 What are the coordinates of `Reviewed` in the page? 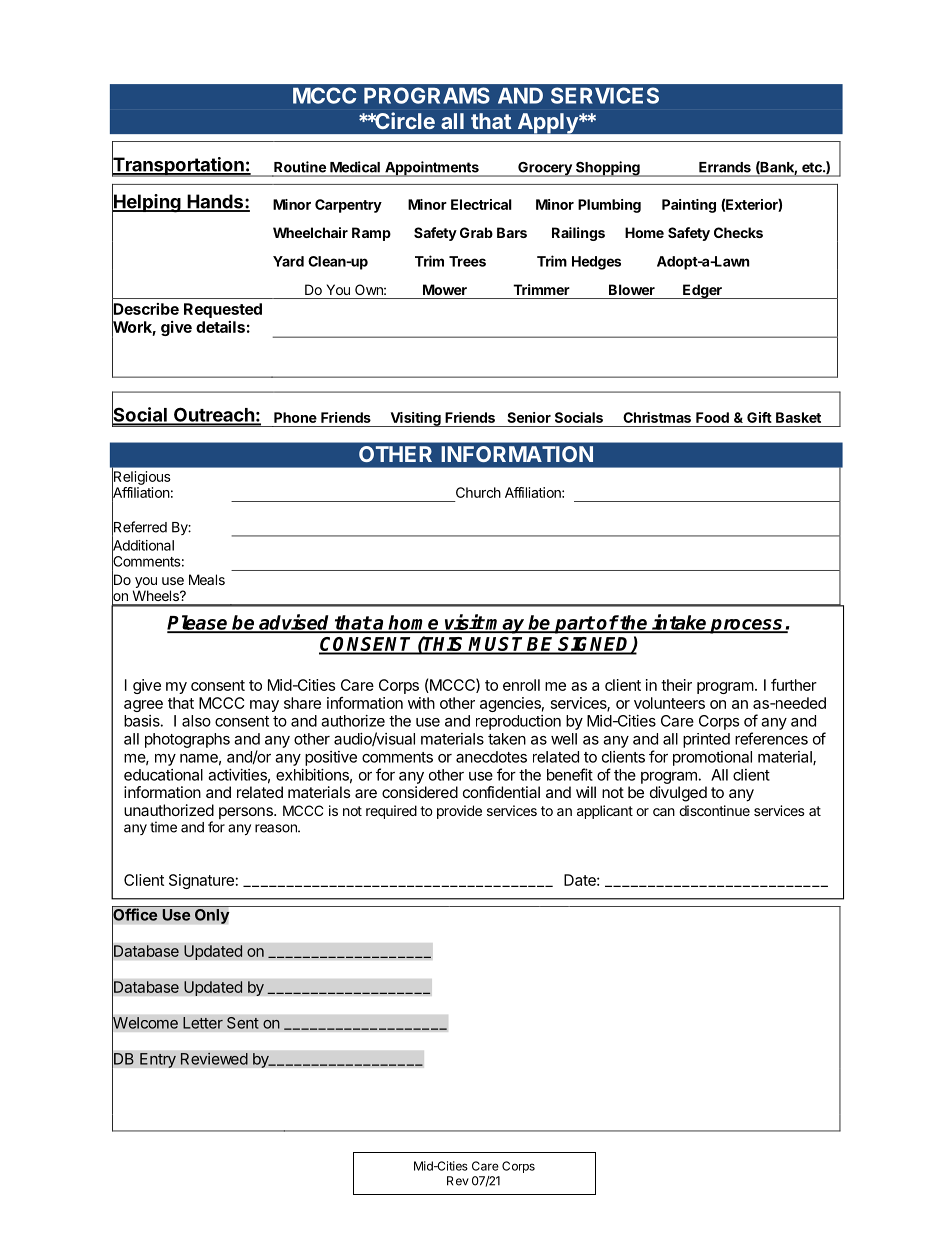 It's located at (214, 1058).
